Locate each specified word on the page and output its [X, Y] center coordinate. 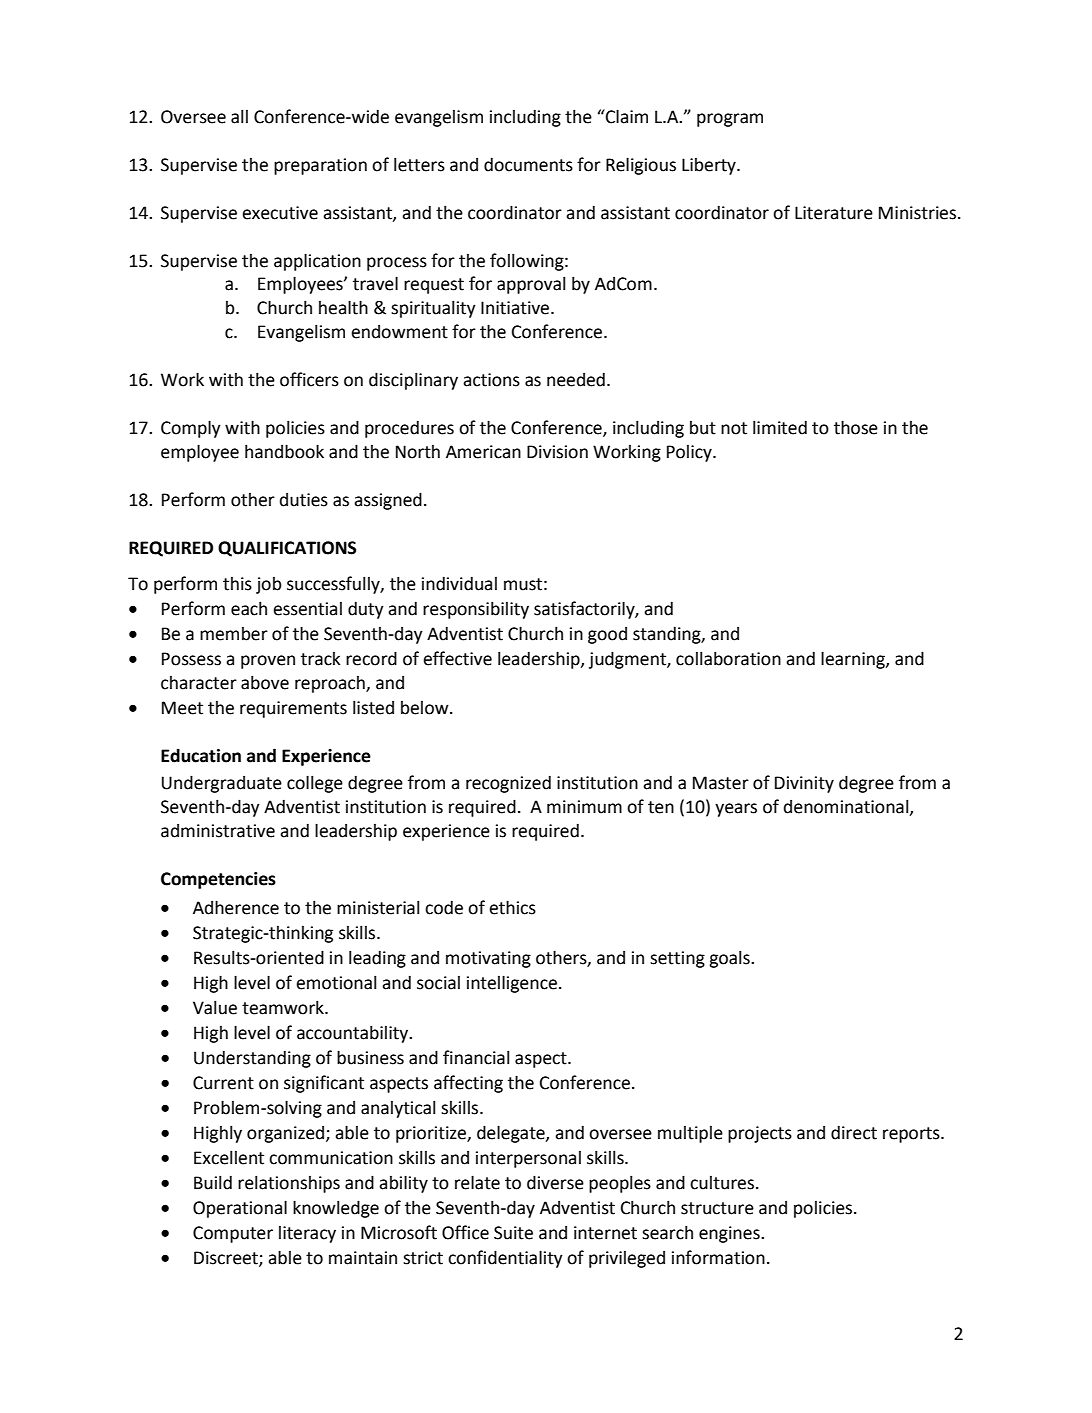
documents [528, 164]
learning [854, 660]
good [607, 635]
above [265, 682]
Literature [834, 213]
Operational [240, 1209]
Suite [513, 1233]
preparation [320, 166]
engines [730, 1234]
